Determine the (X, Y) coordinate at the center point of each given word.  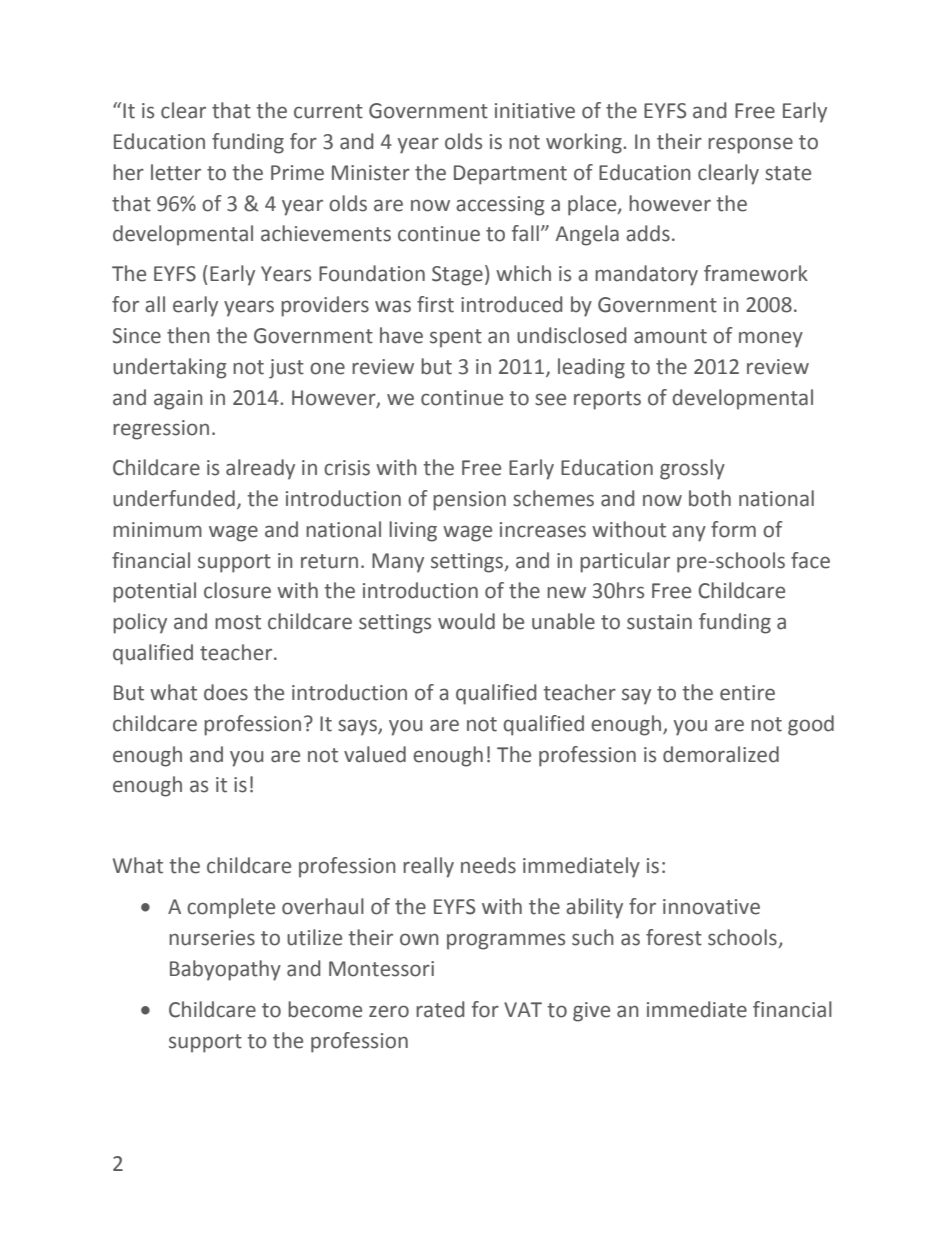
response (750, 145)
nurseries (212, 938)
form (733, 529)
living (413, 531)
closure (237, 590)
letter (176, 172)
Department (510, 175)
